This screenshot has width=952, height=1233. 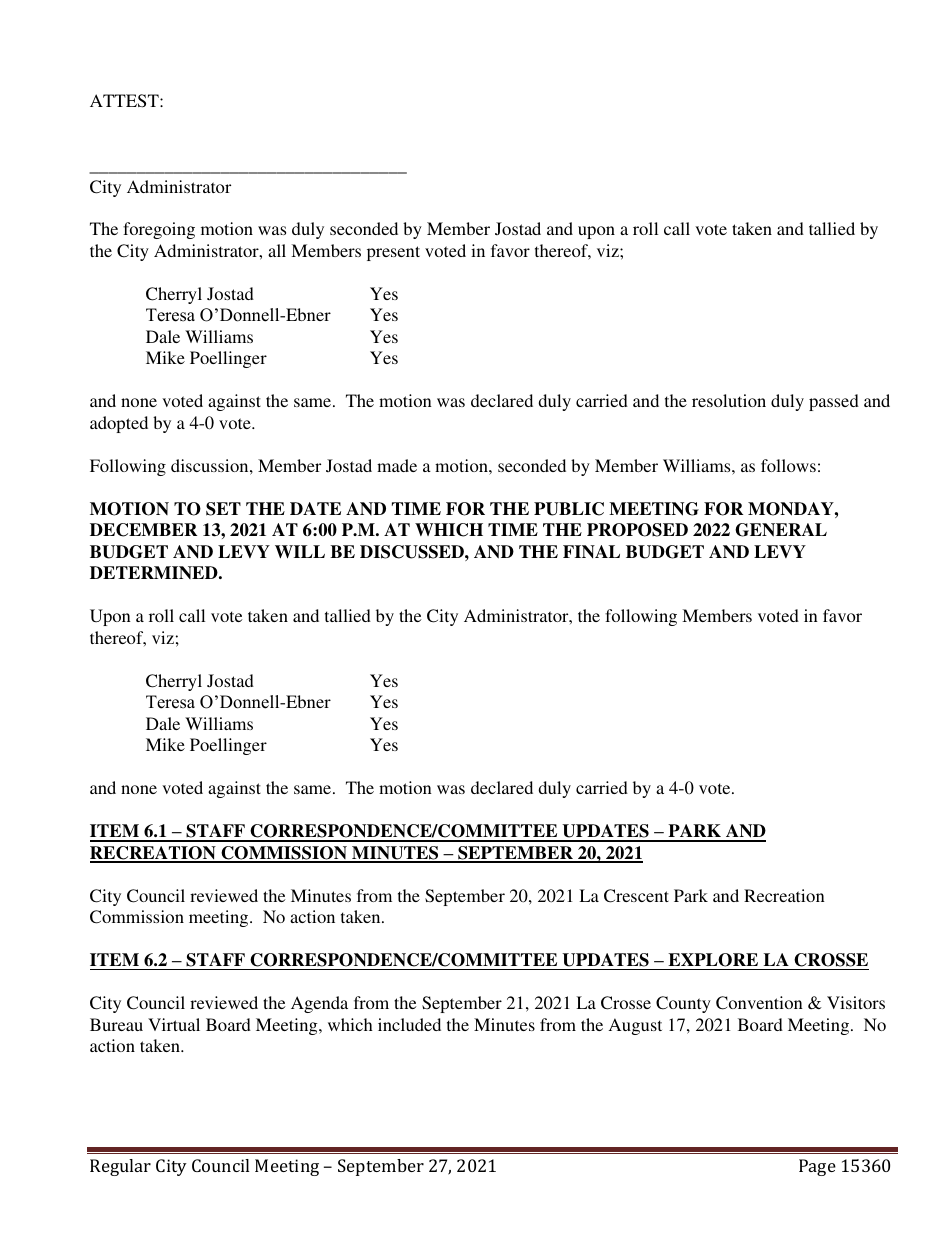 What do you see at coordinates (591, 551) in the screenshot?
I see `FINAL` at bounding box center [591, 551].
